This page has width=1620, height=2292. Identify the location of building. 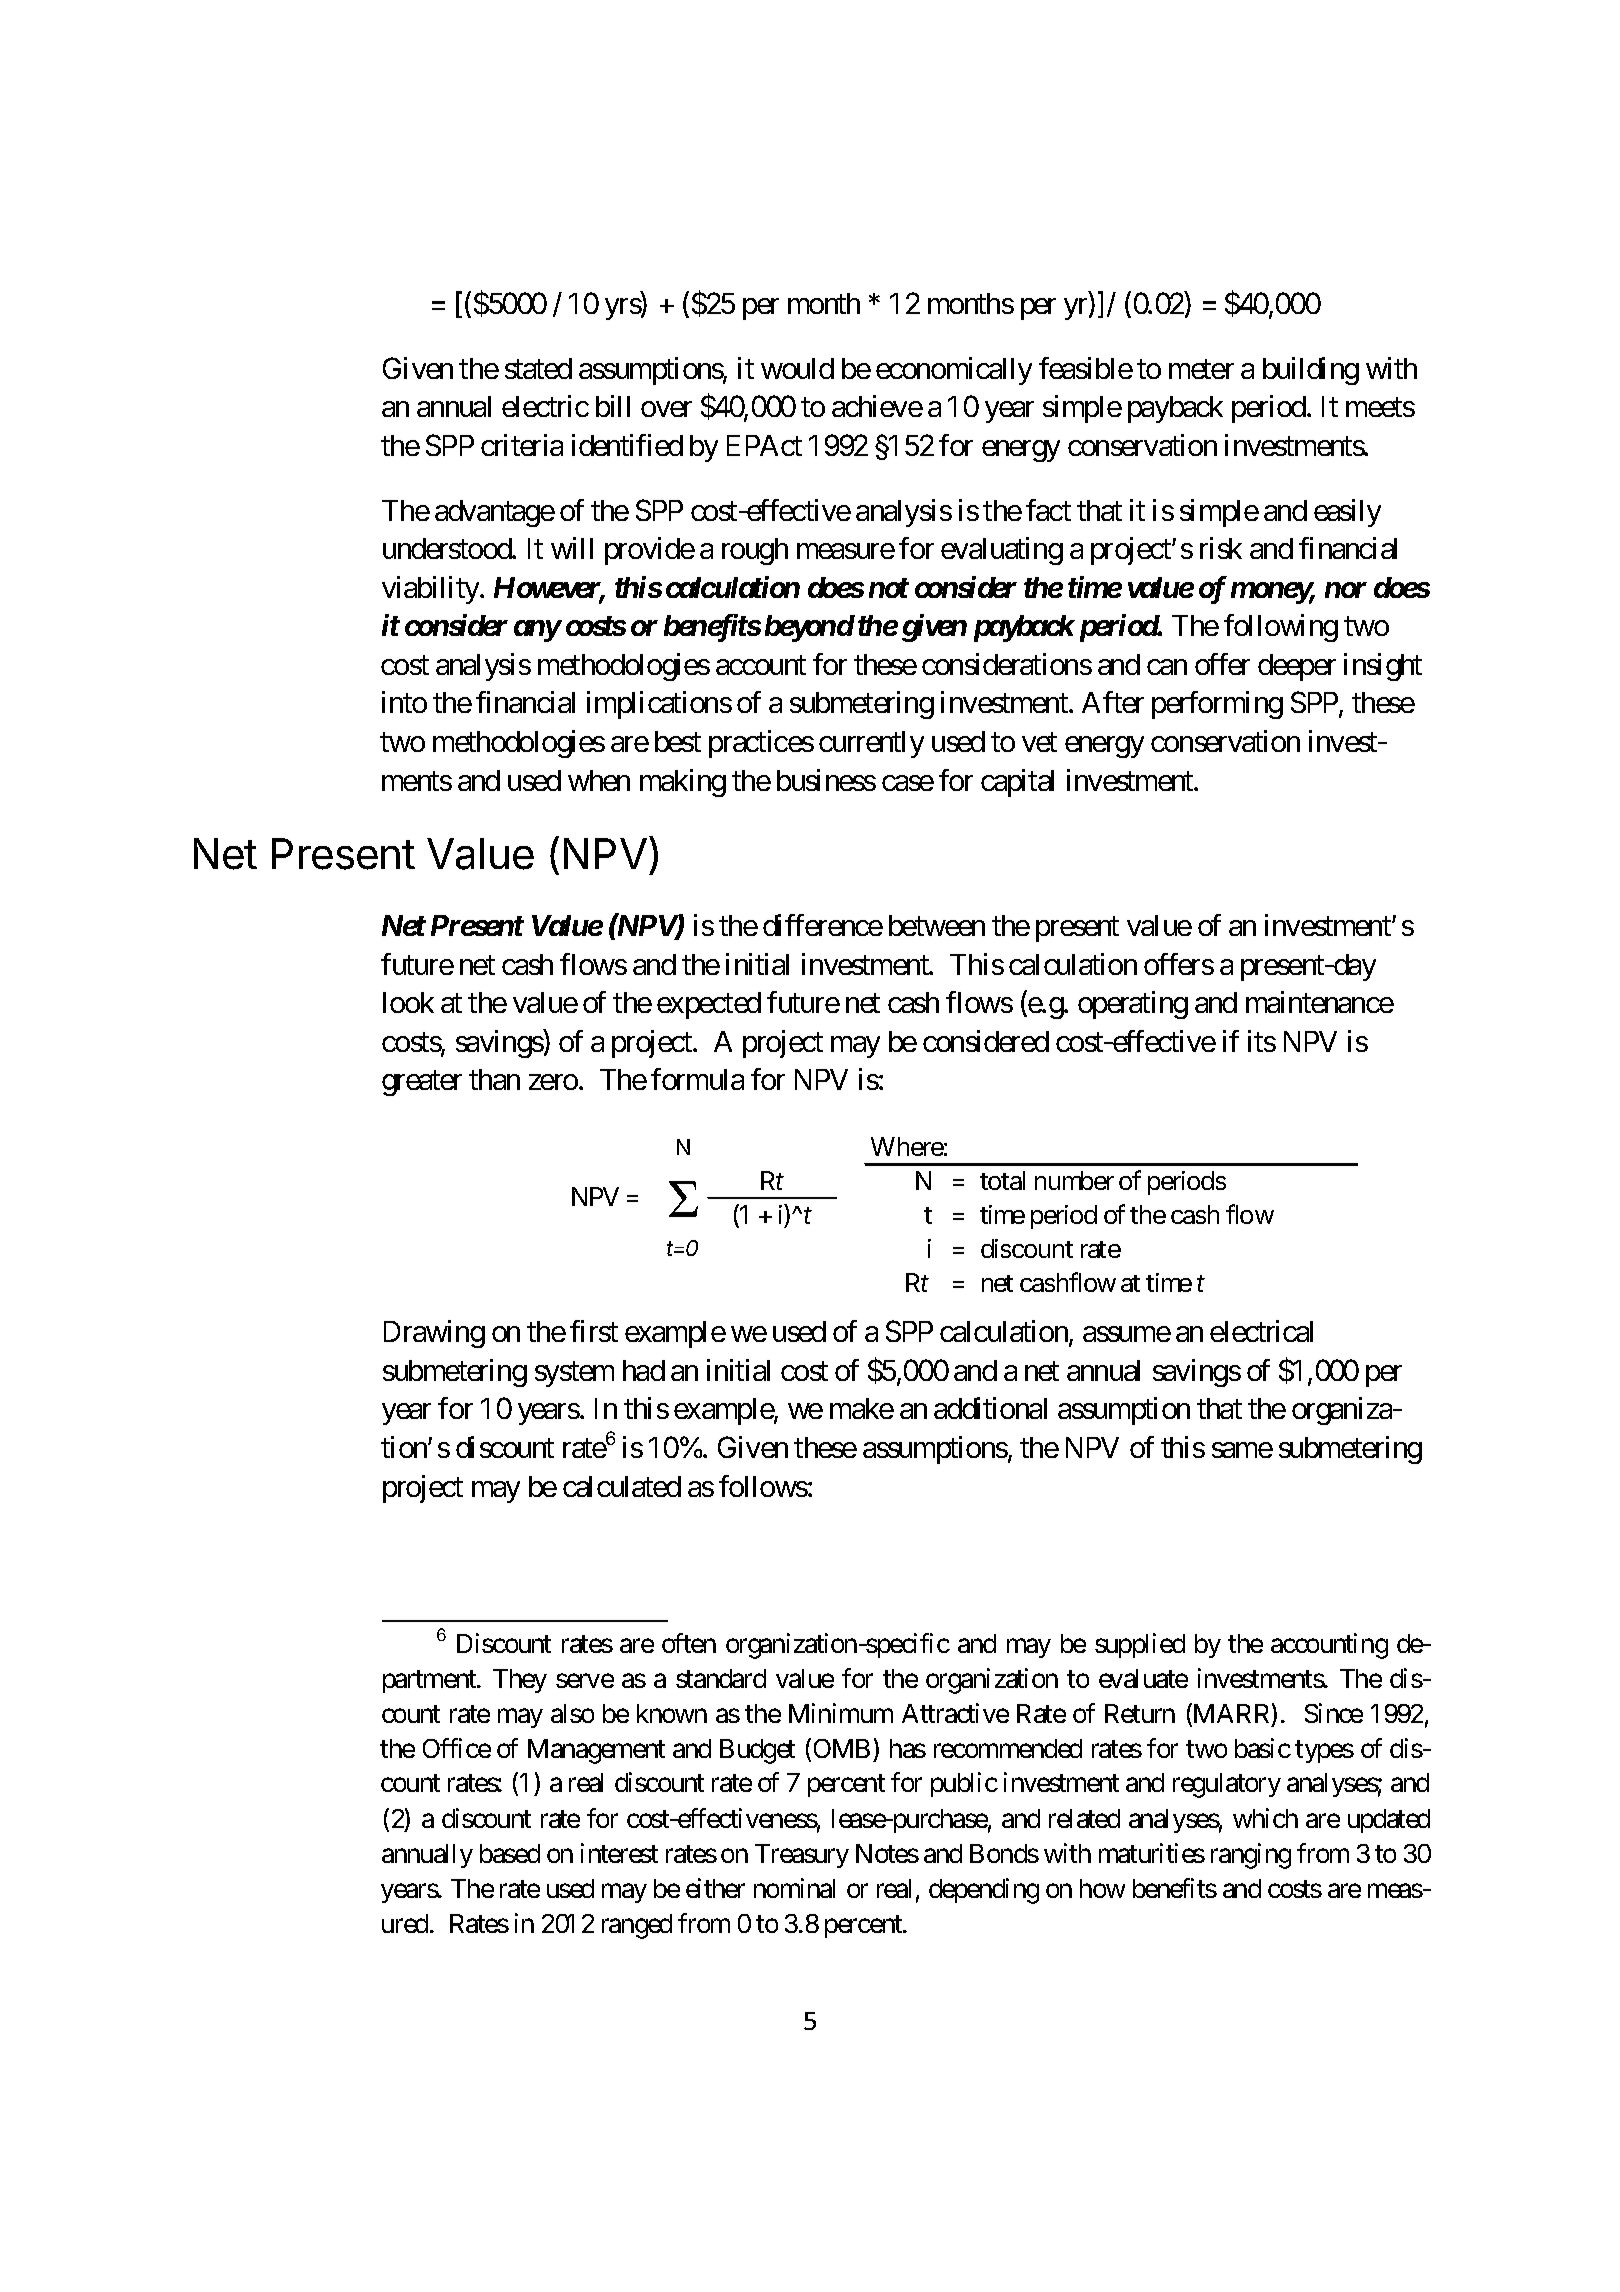
(1311, 371).
